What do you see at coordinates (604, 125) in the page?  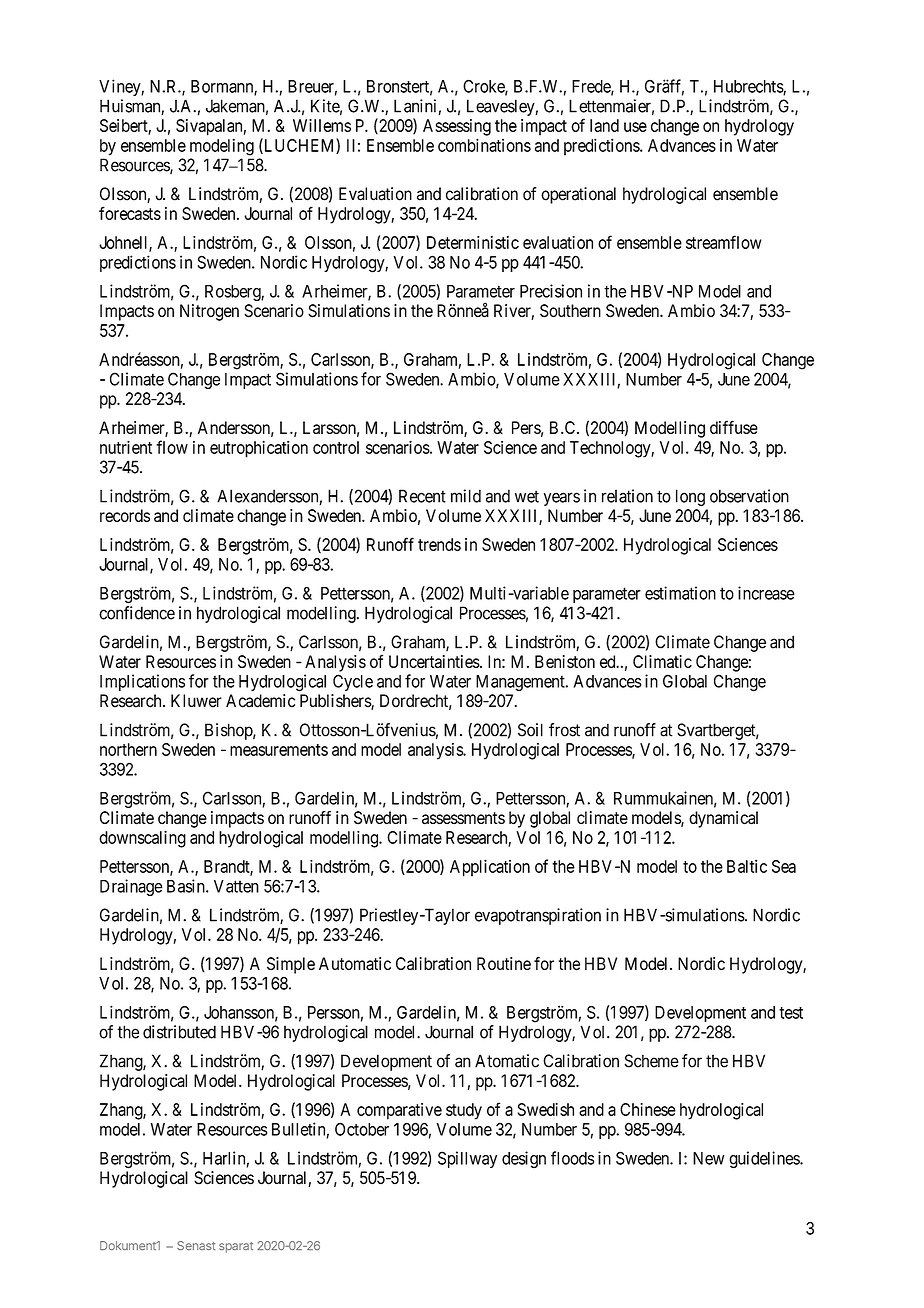 I see `land` at bounding box center [604, 125].
